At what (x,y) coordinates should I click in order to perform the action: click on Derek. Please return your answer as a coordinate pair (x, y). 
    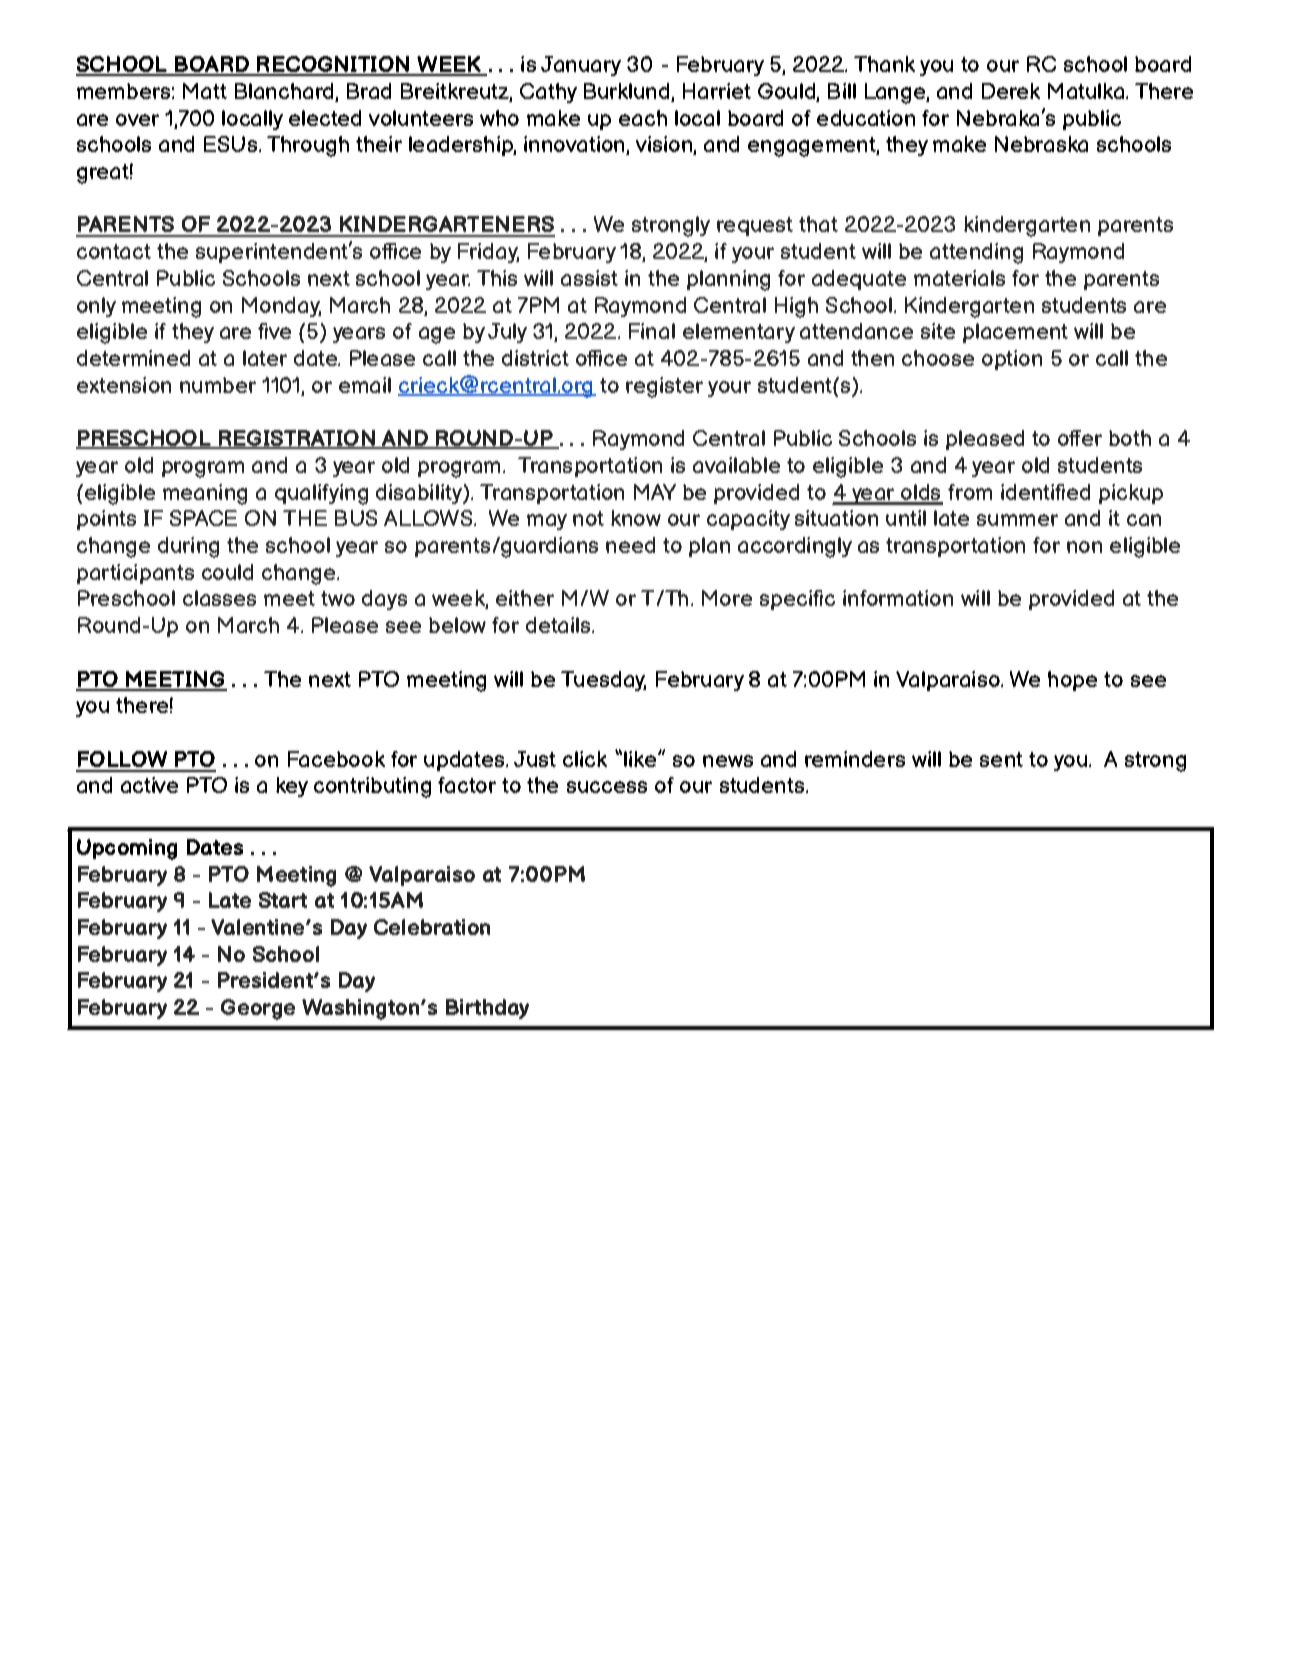
    Looking at the image, I should click on (1011, 91).
